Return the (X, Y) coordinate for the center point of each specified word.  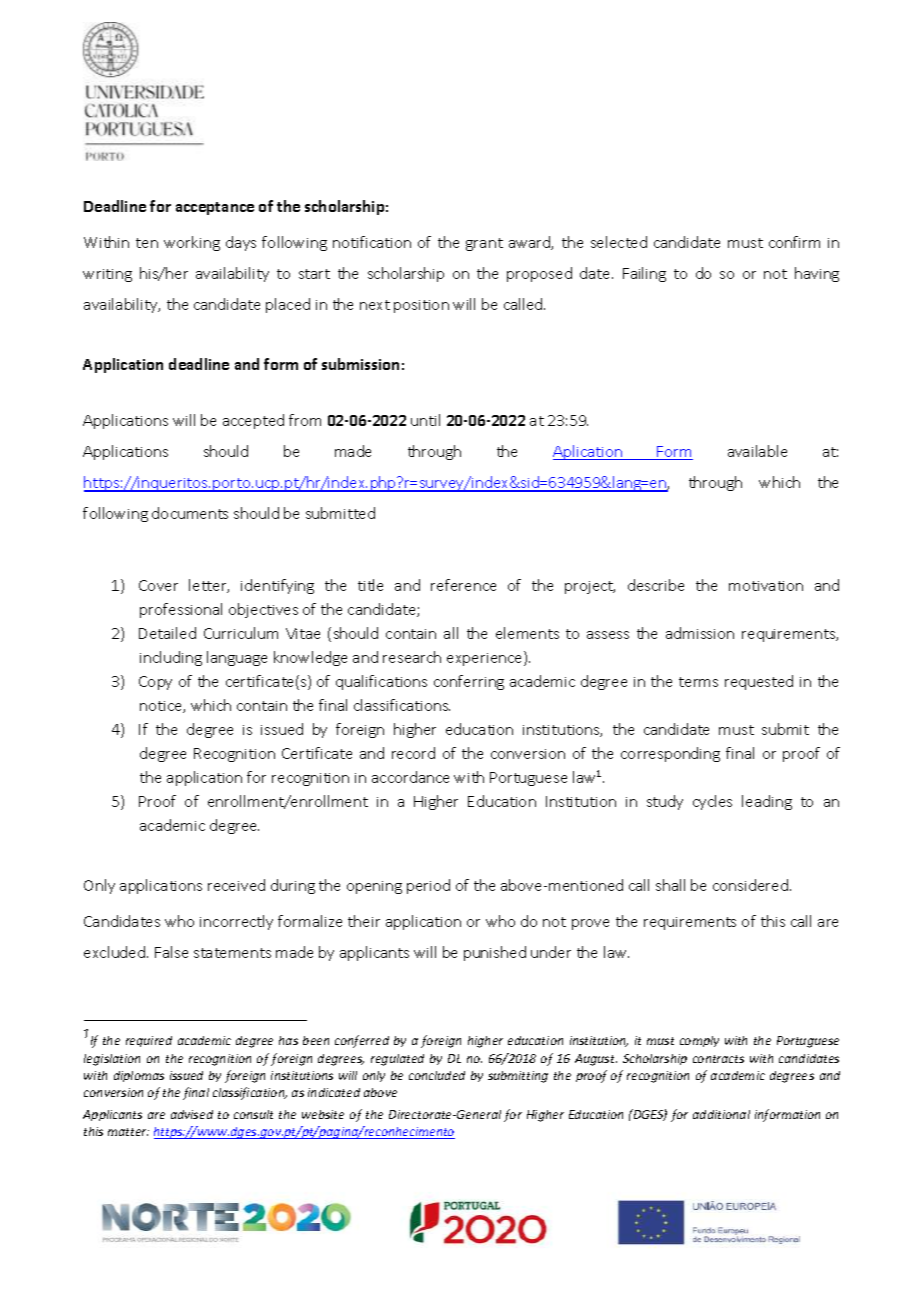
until (425, 420)
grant (484, 244)
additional (721, 1114)
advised (192, 1114)
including (171, 658)
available (757, 451)
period (428, 886)
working (192, 243)
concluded (437, 1075)
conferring (469, 682)
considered (750, 885)
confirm (794, 242)
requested (759, 682)
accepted (253, 421)
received (236, 885)
